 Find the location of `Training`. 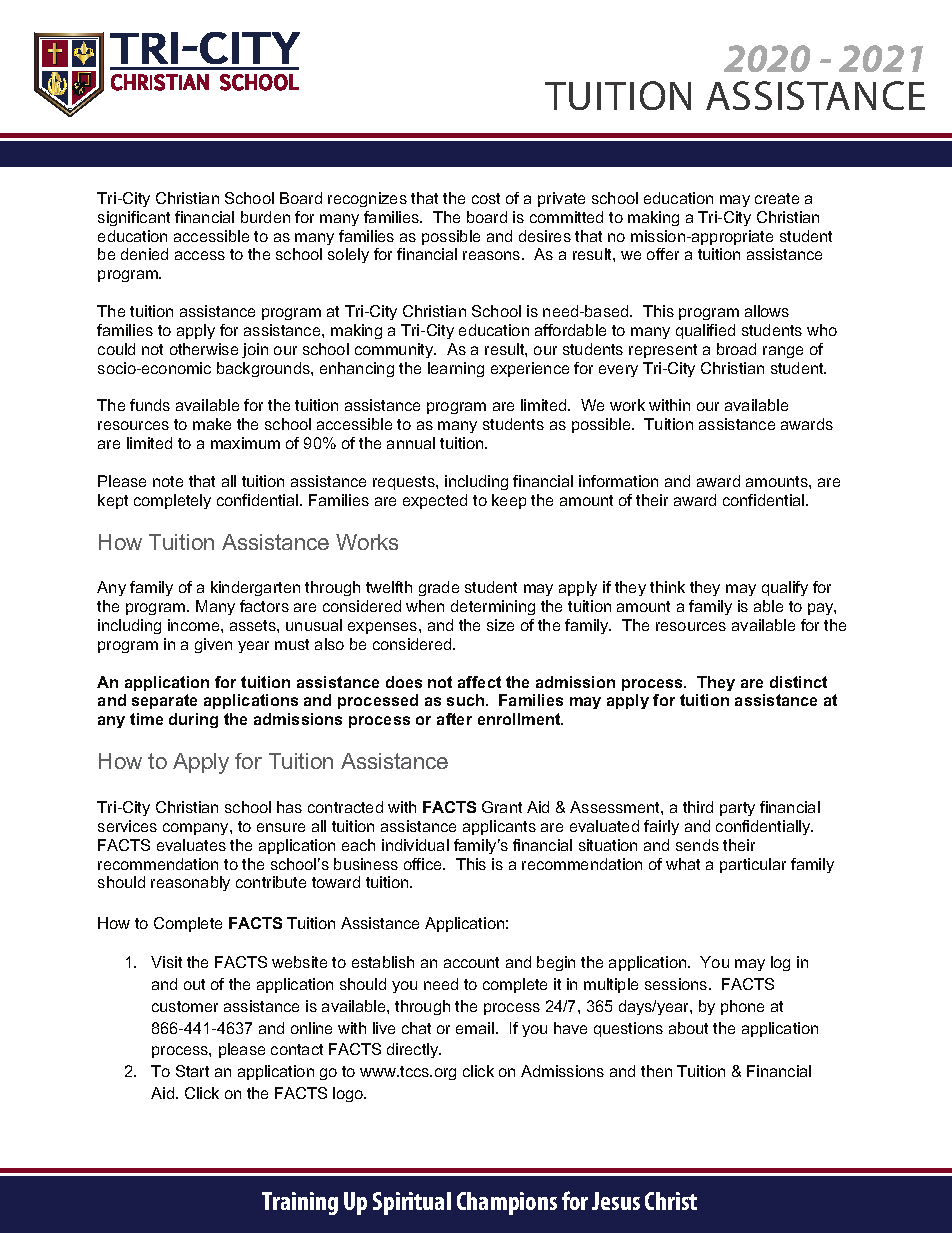

Training is located at coordinates (300, 1203).
